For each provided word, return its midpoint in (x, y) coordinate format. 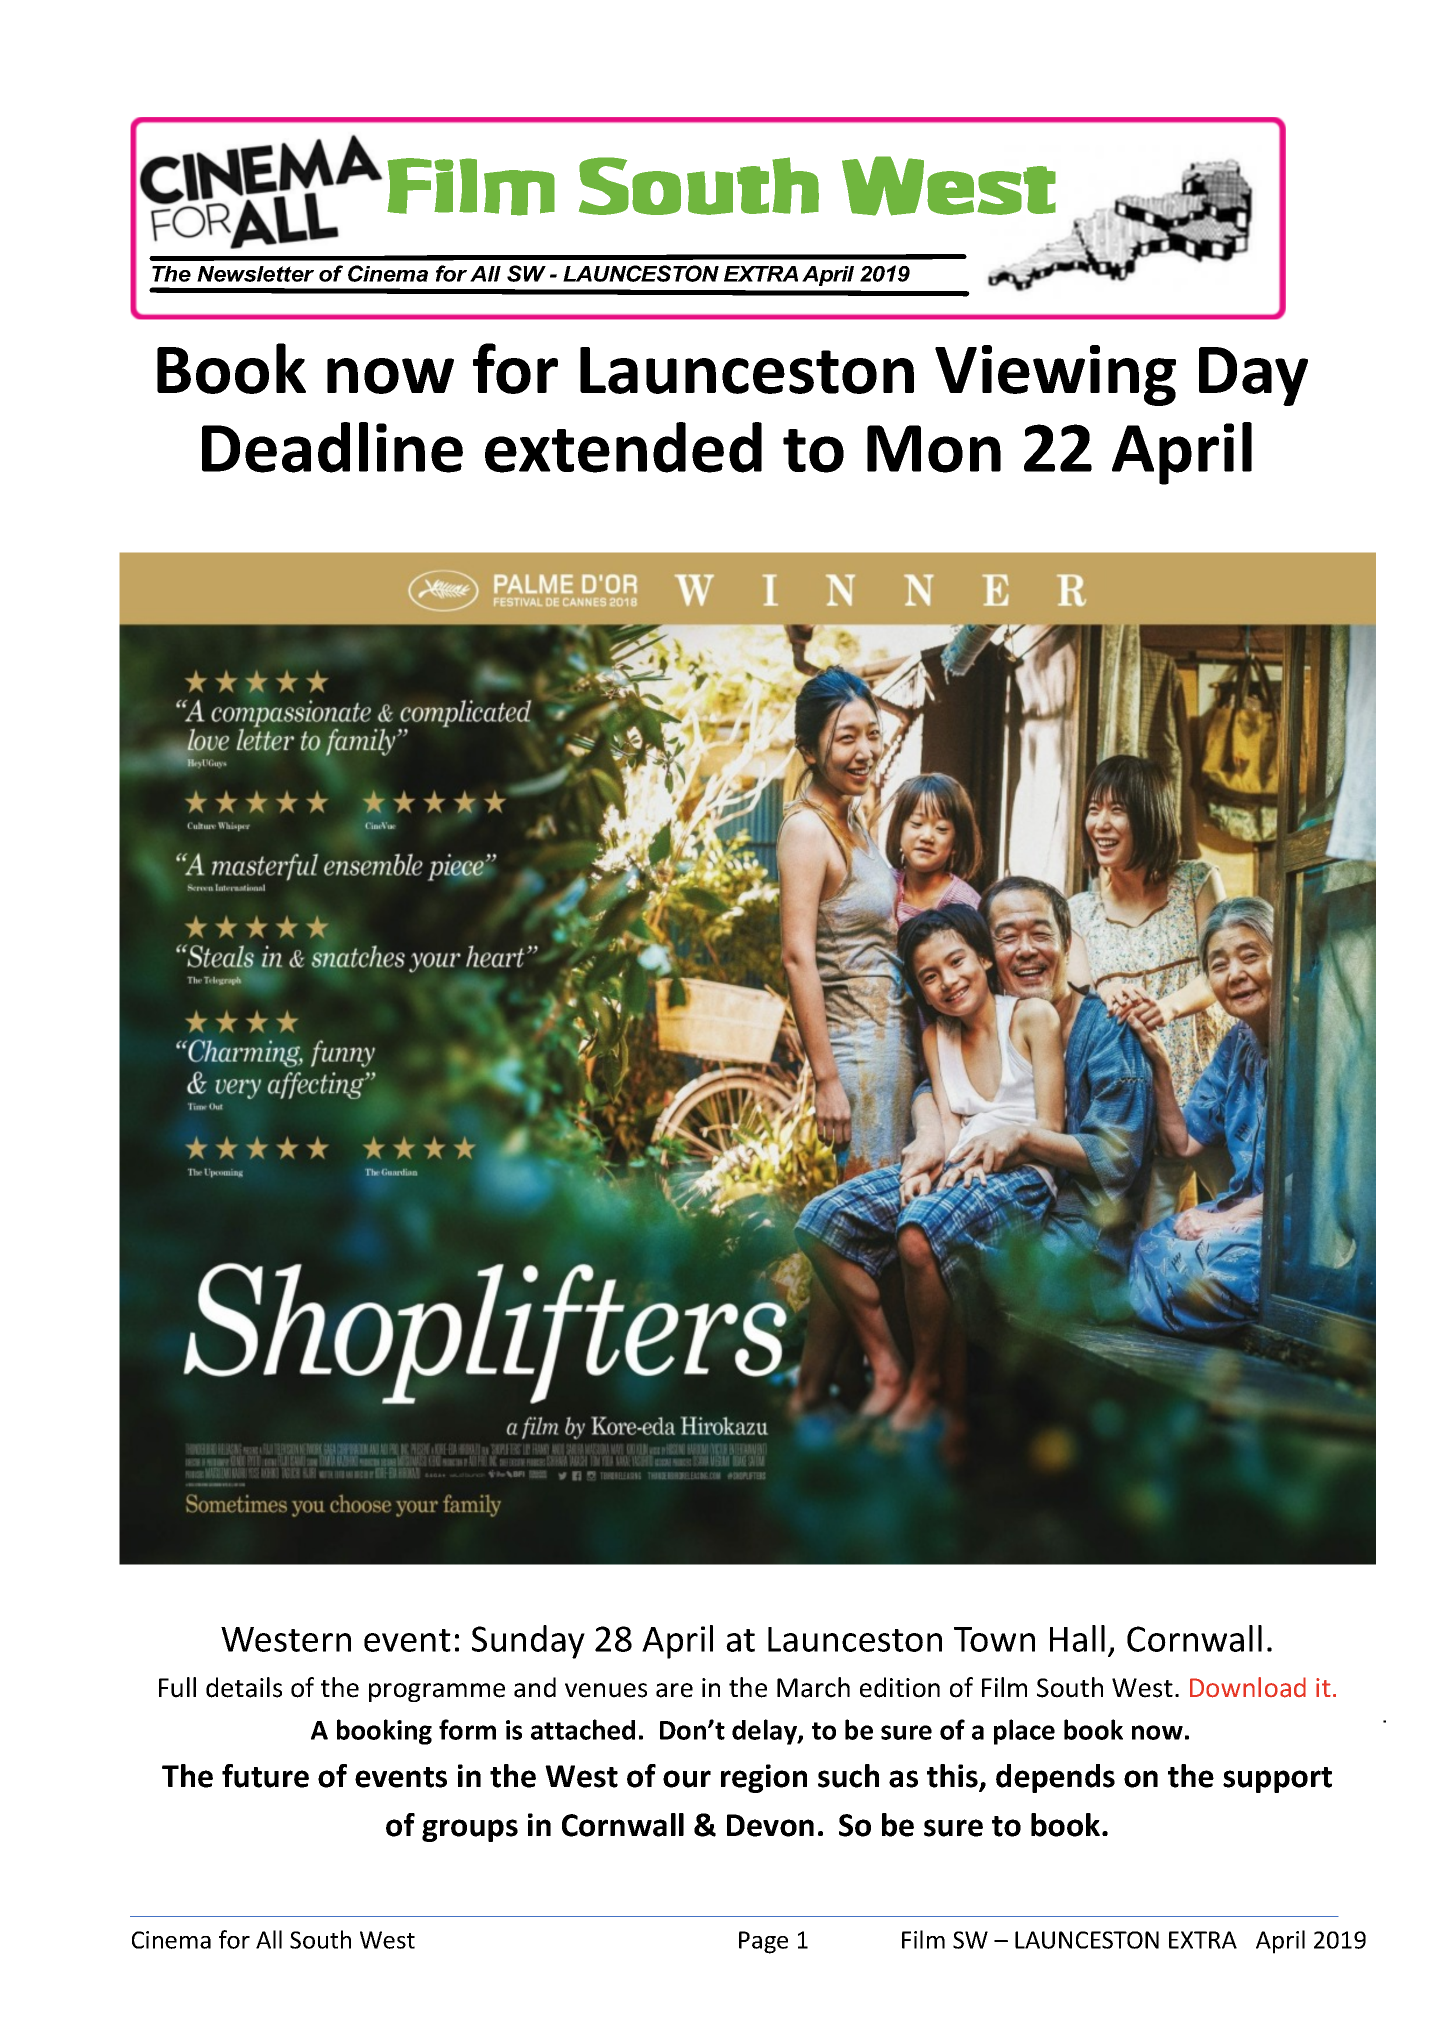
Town (994, 1639)
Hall (1077, 1638)
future (265, 1776)
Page (763, 1942)
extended (623, 447)
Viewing (1055, 375)
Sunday (528, 1642)
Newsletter (255, 274)
